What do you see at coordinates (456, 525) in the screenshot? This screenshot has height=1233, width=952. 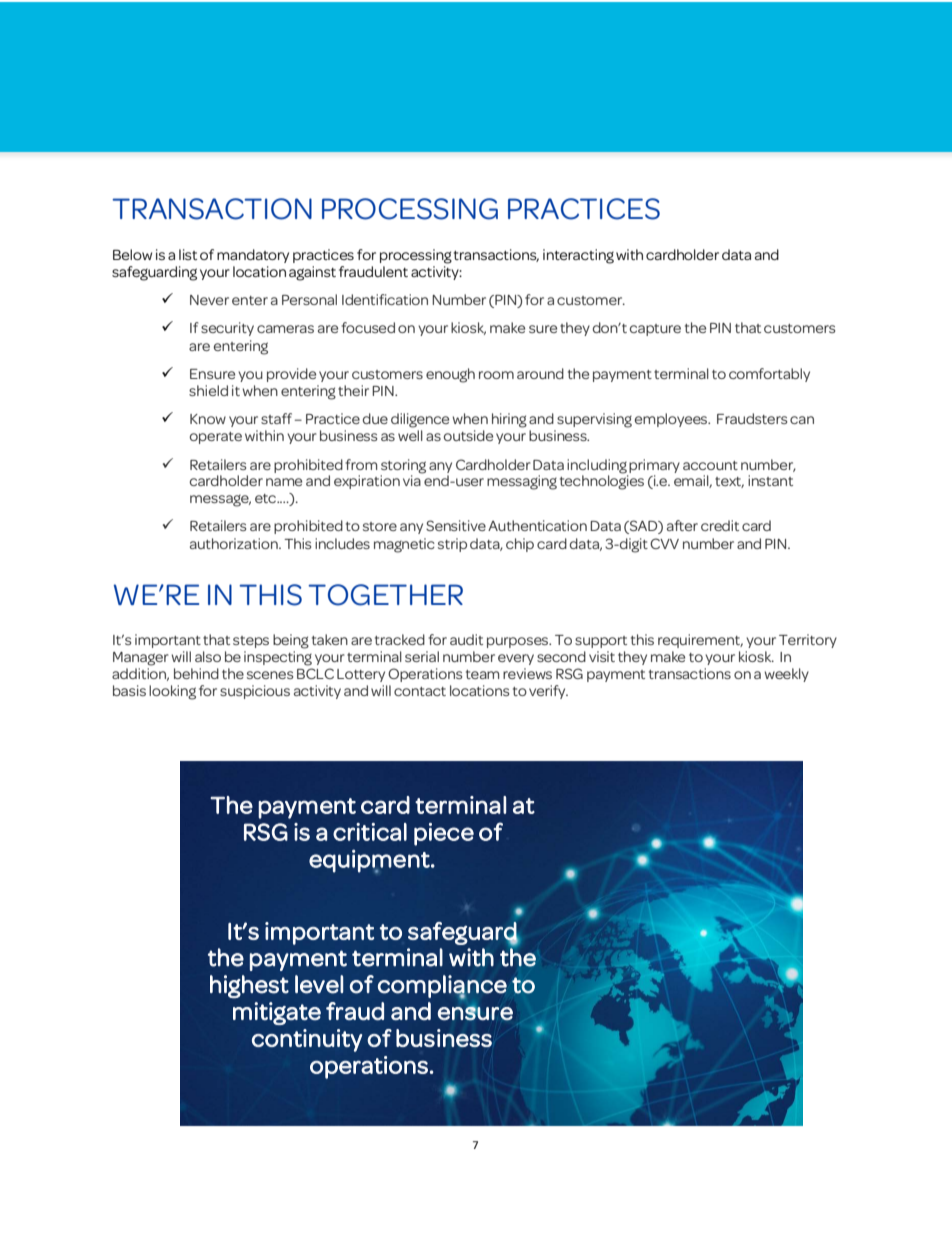 I see `Sensitive` at bounding box center [456, 525].
